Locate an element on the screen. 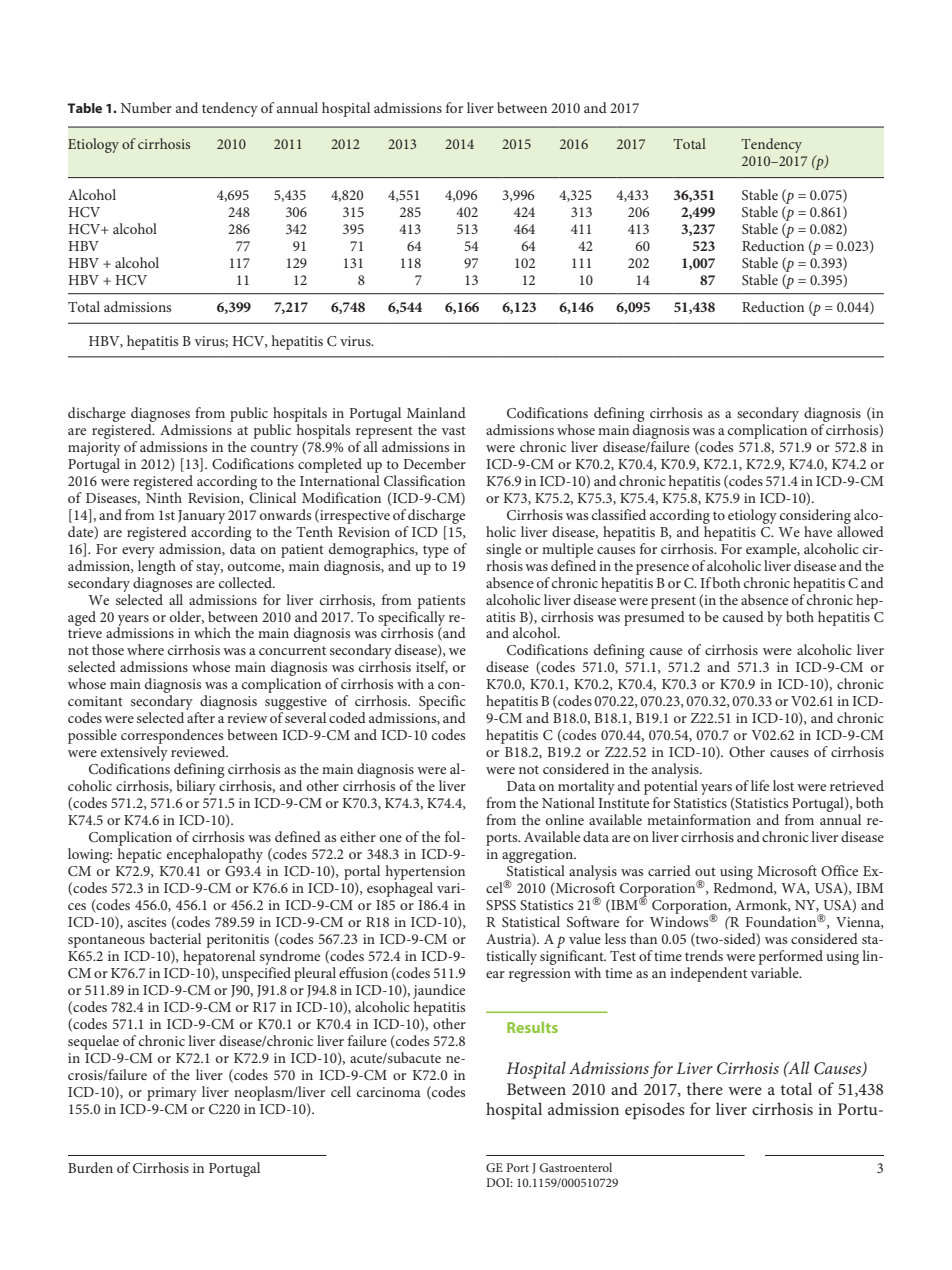 This screenshot has height=1270, width=952. there is located at coordinates (705, 1088).
